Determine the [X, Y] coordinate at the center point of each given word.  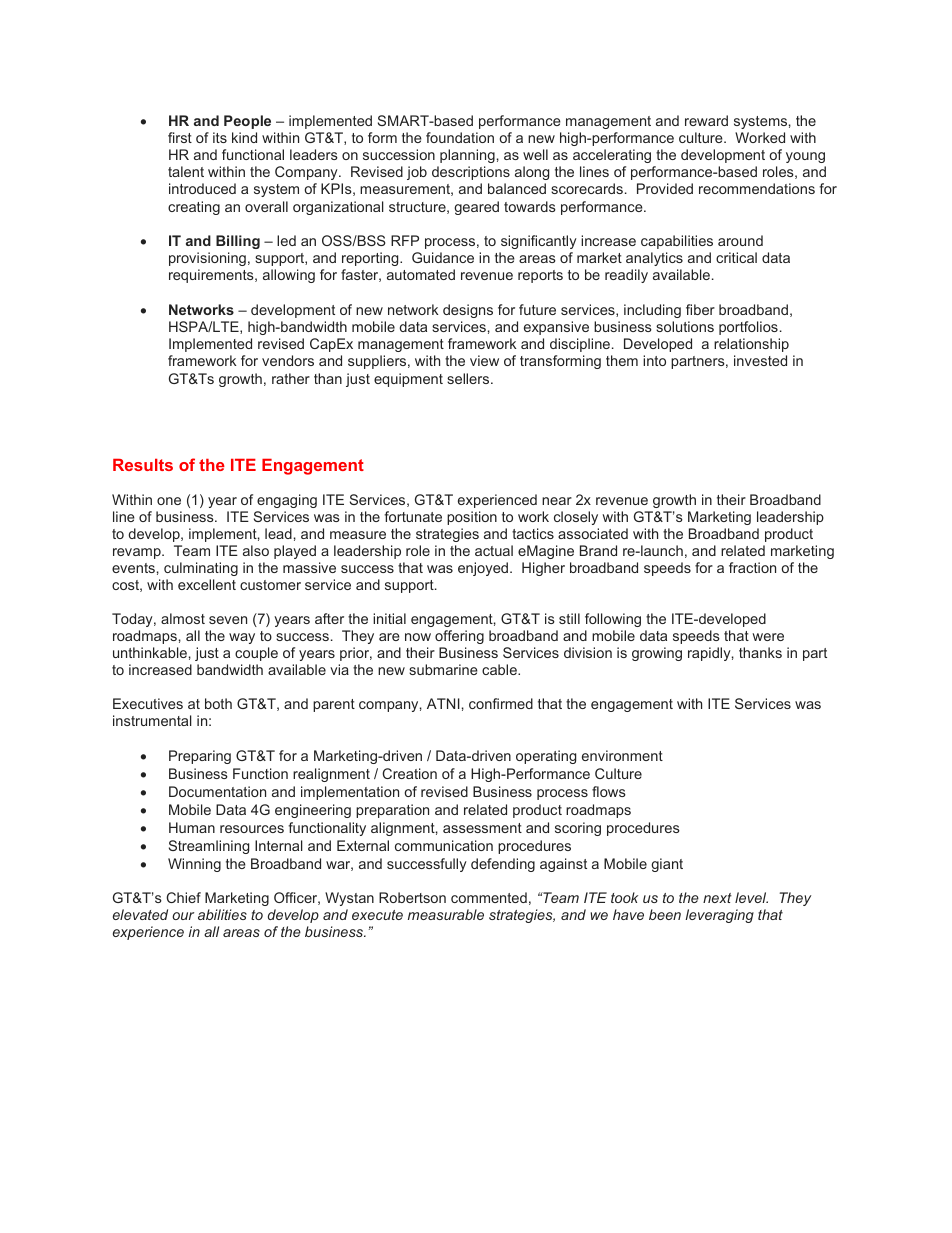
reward [706, 120]
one [169, 501]
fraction [752, 567]
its [220, 137]
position [472, 518]
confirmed [501, 703]
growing [657, 654]
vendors [288, 360]
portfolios [748, 328]
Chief [183, 897]
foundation [460, 137]
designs [468, 311]
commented [489, 897]
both [218, 703]
